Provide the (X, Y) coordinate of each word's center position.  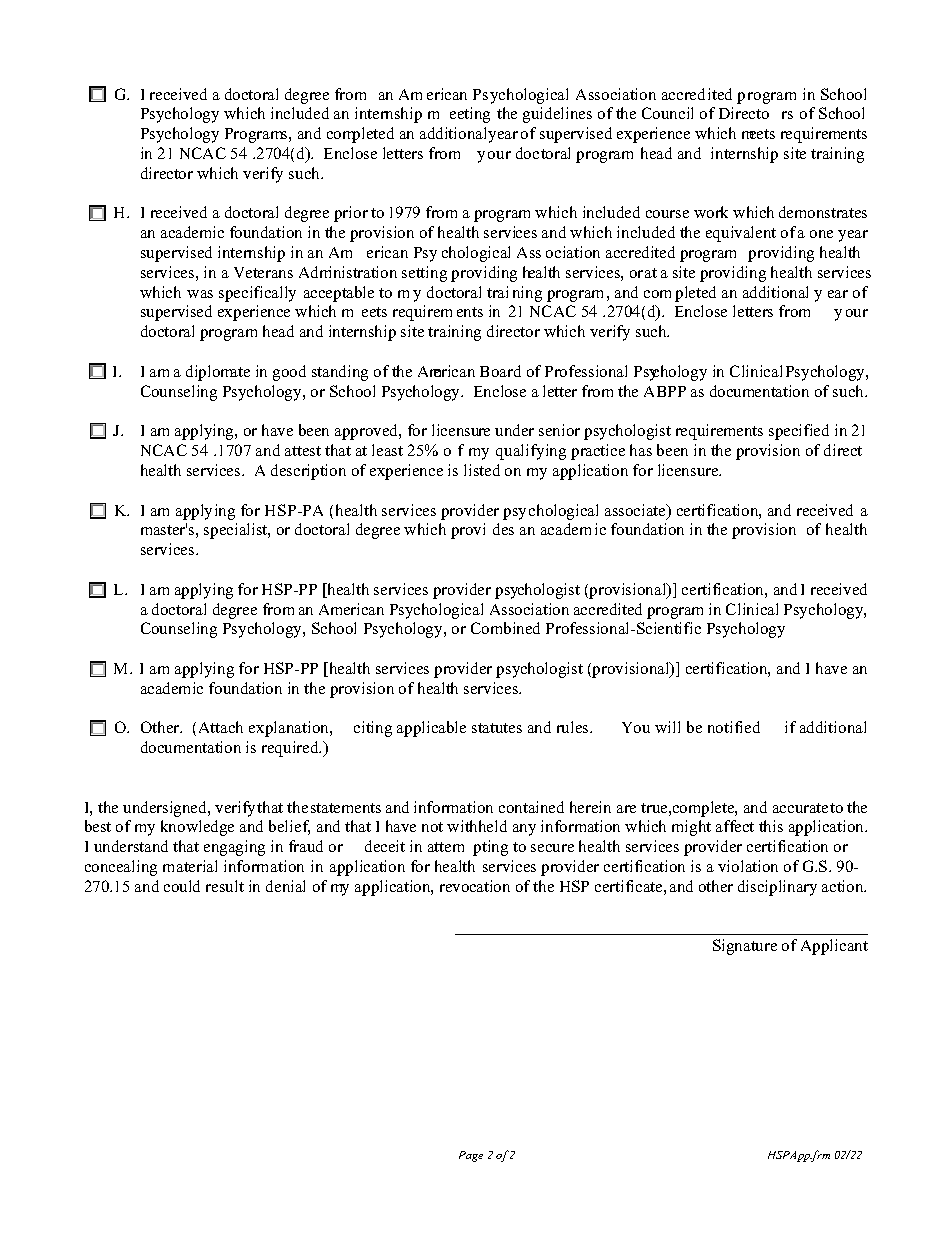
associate (636, 511)
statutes (497, 728)
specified (799, 432)
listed (482, 470)
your (494, 157)
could (182, 886)
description (308, 472)
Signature (745, 947)
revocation (475, 886)
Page (471, 1156)
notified (734, 727)
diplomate (218, 373)
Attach (221, 727)
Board (500, 371)
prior (351, 214)
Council (667, 113)
